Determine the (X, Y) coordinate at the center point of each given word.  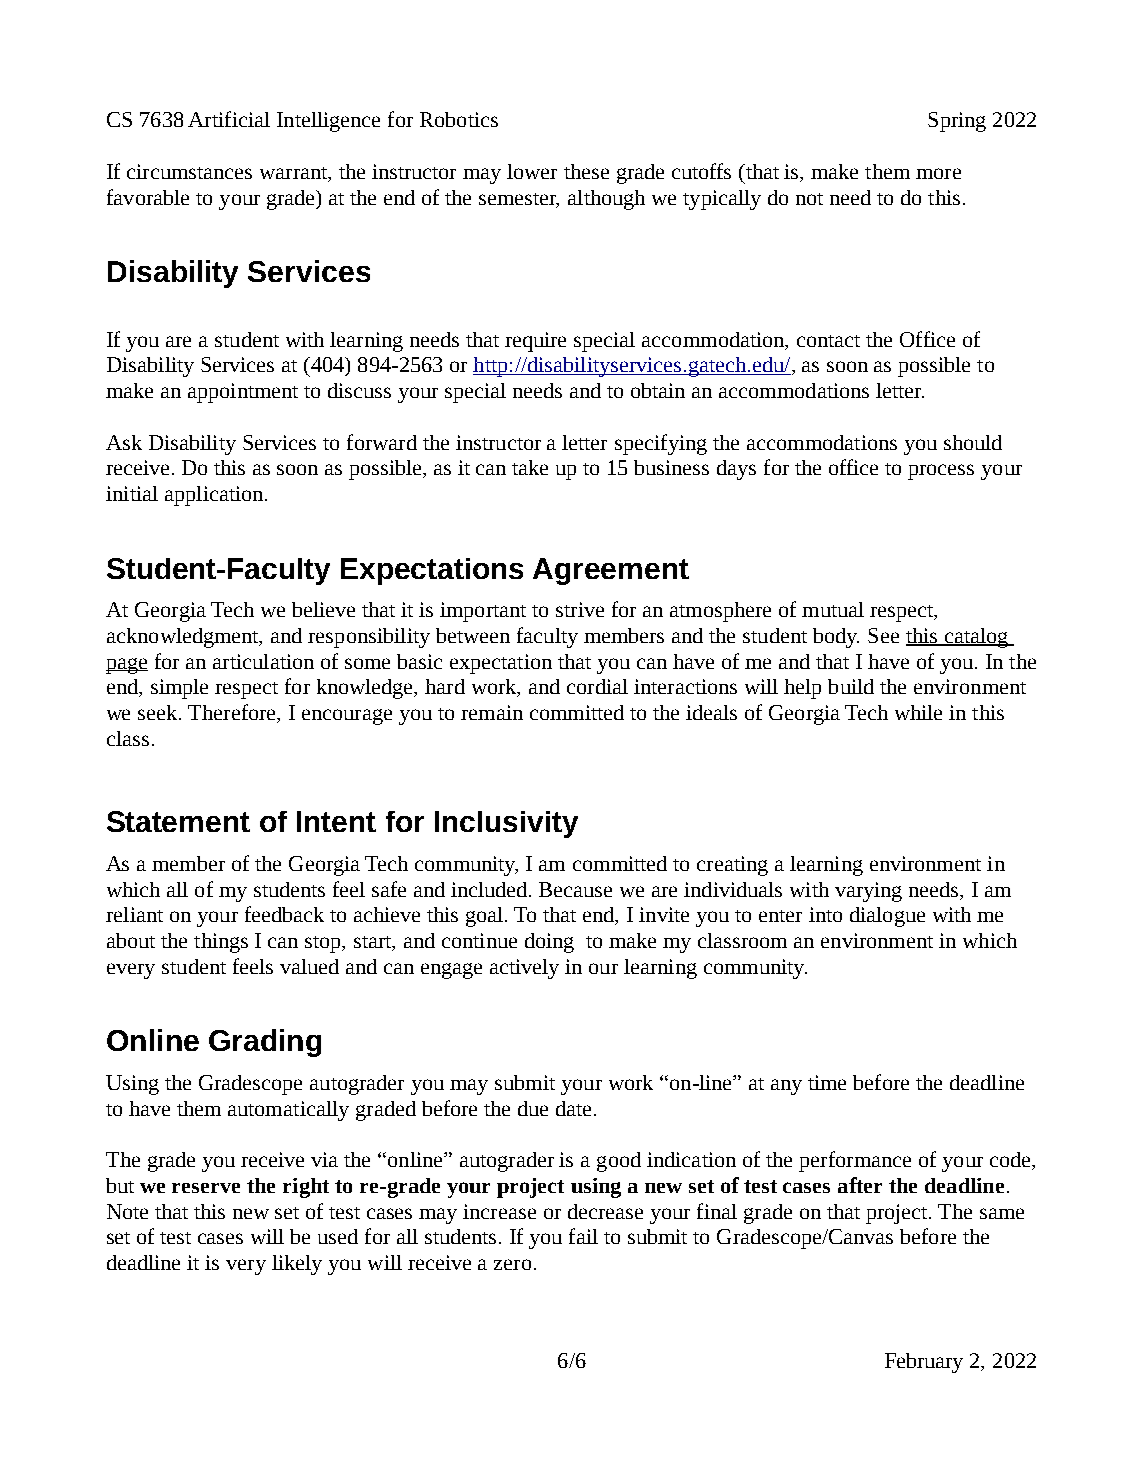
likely (297, 1265)
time (827, 1082)
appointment (243, 393)
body (836, 638)
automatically (288, 1111)
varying (868, 892)
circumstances (189, 171)
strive (580, 609)
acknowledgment (184, 638)
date (573, 1108)
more (938, 173)
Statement (178, 821)
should (973, 442)
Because (575, 889)
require (535, 342)
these (586, 171)
